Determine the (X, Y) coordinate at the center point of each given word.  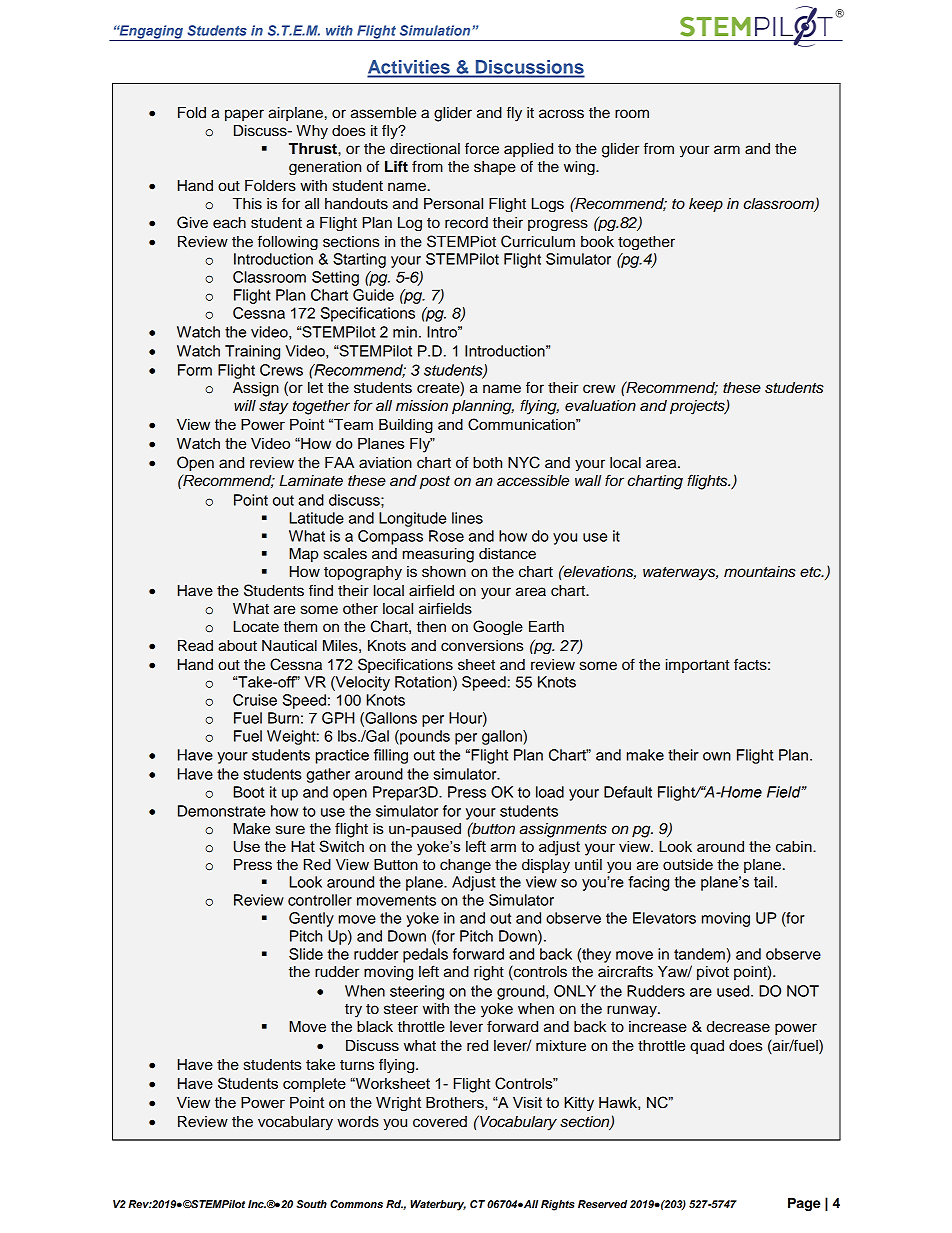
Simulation (436, 30)
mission (422, 406)
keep (706, 205)
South (311, 1204)
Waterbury (438, 1205)
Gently (311, 919)
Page (804, 1204)
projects (698, 407)
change (465, 866)
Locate (256, 627)
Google (498, 627)
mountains (760, 572)
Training (252, 352)
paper (244, 115)
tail (763, 882)
